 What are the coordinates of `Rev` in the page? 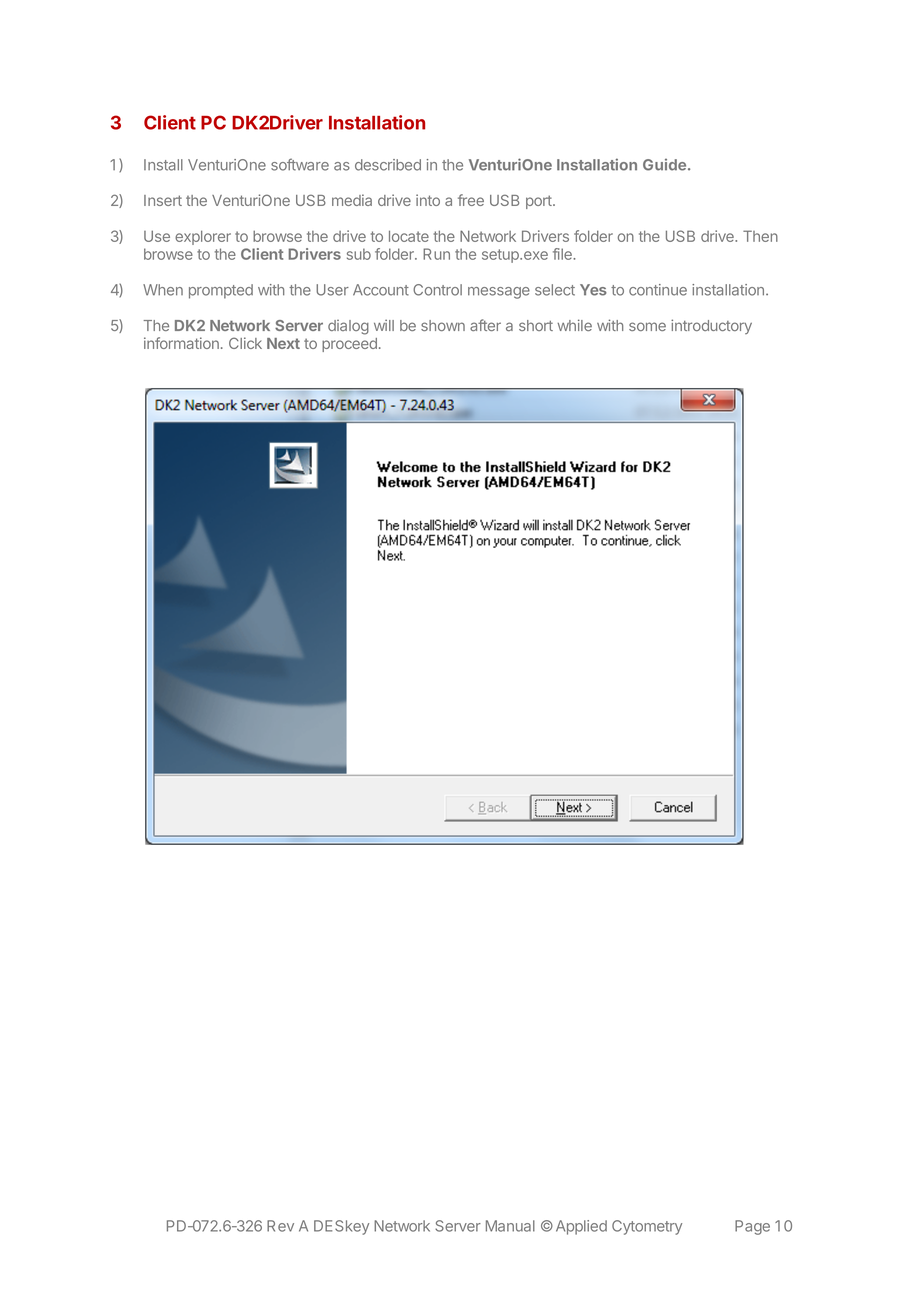 It's located at (280, 1226).
